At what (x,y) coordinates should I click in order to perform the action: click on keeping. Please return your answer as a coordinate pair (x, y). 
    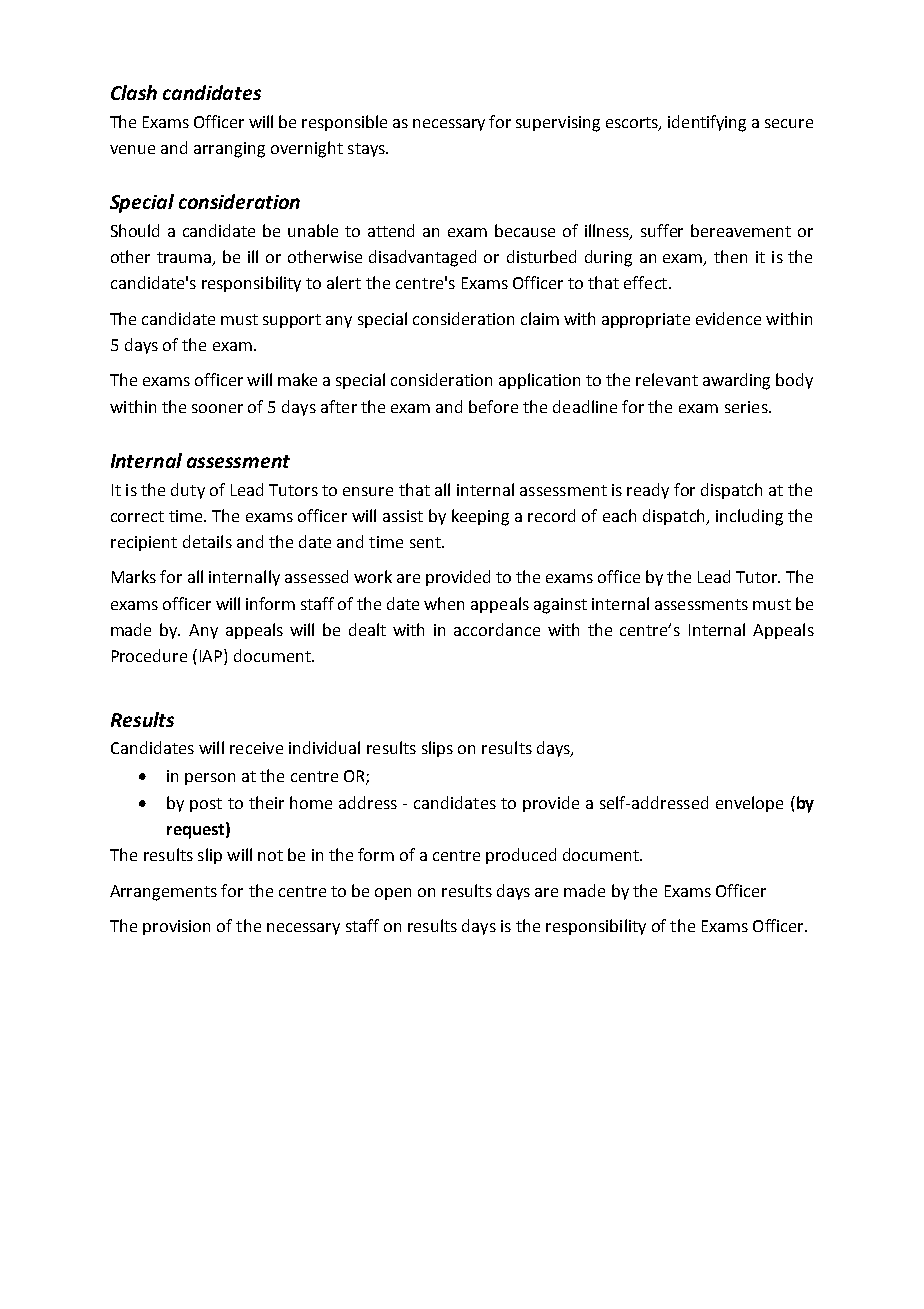
    Looking at the image, I should click on (480, 517).
